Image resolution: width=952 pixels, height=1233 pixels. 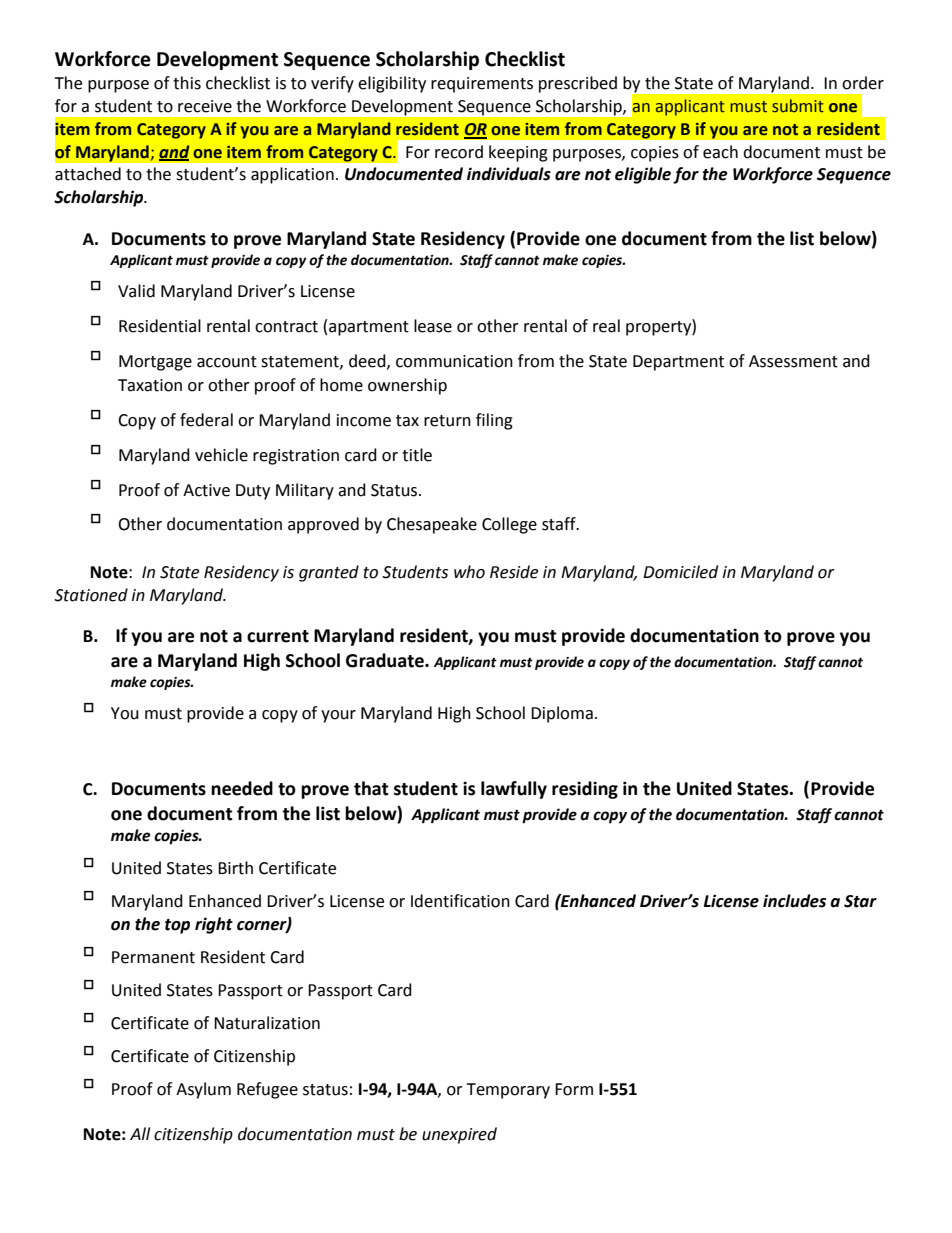 I want to click on residing, so click(x=585, y=790).
